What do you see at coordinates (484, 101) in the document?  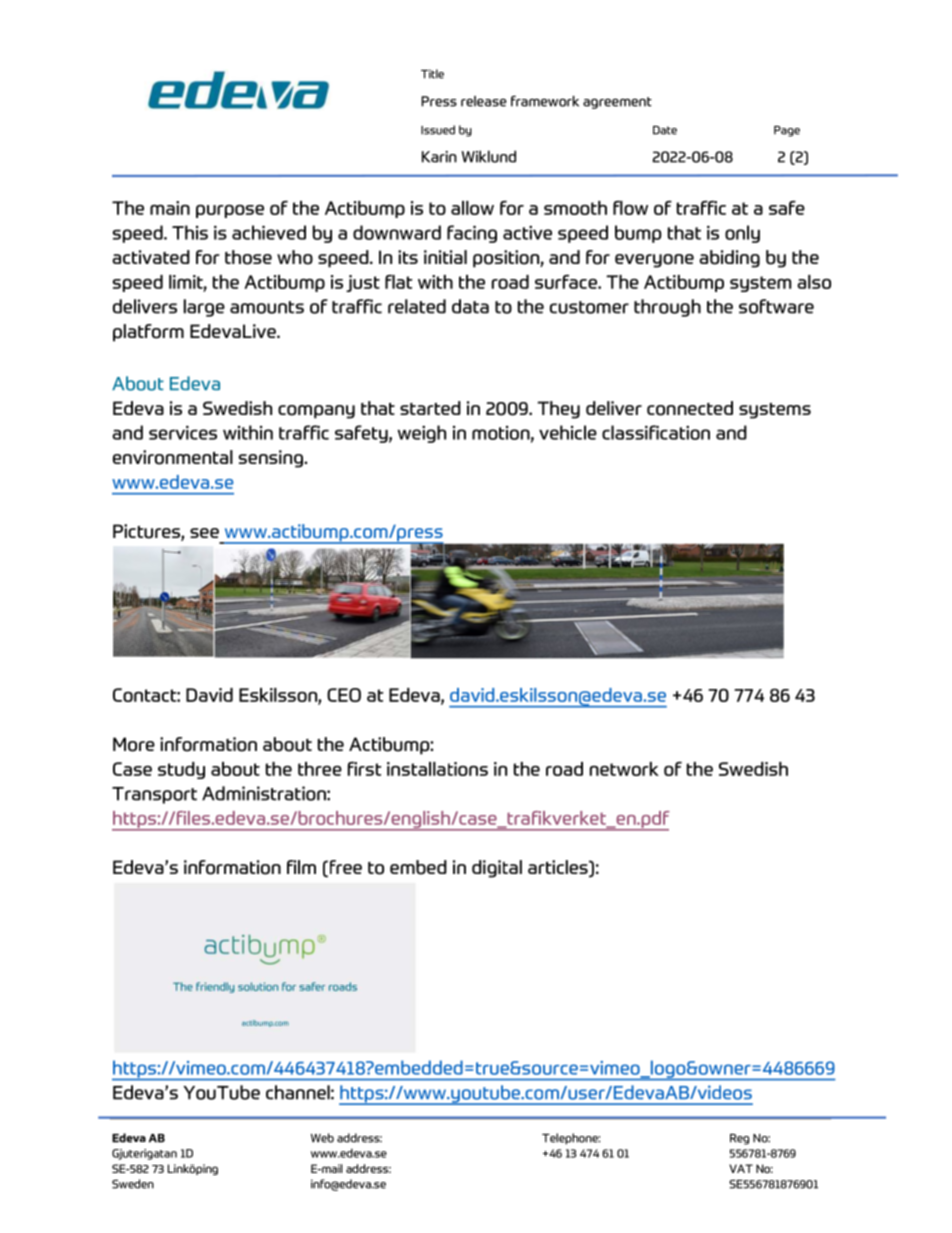 I see `release` at bounding box center [484, 101].
